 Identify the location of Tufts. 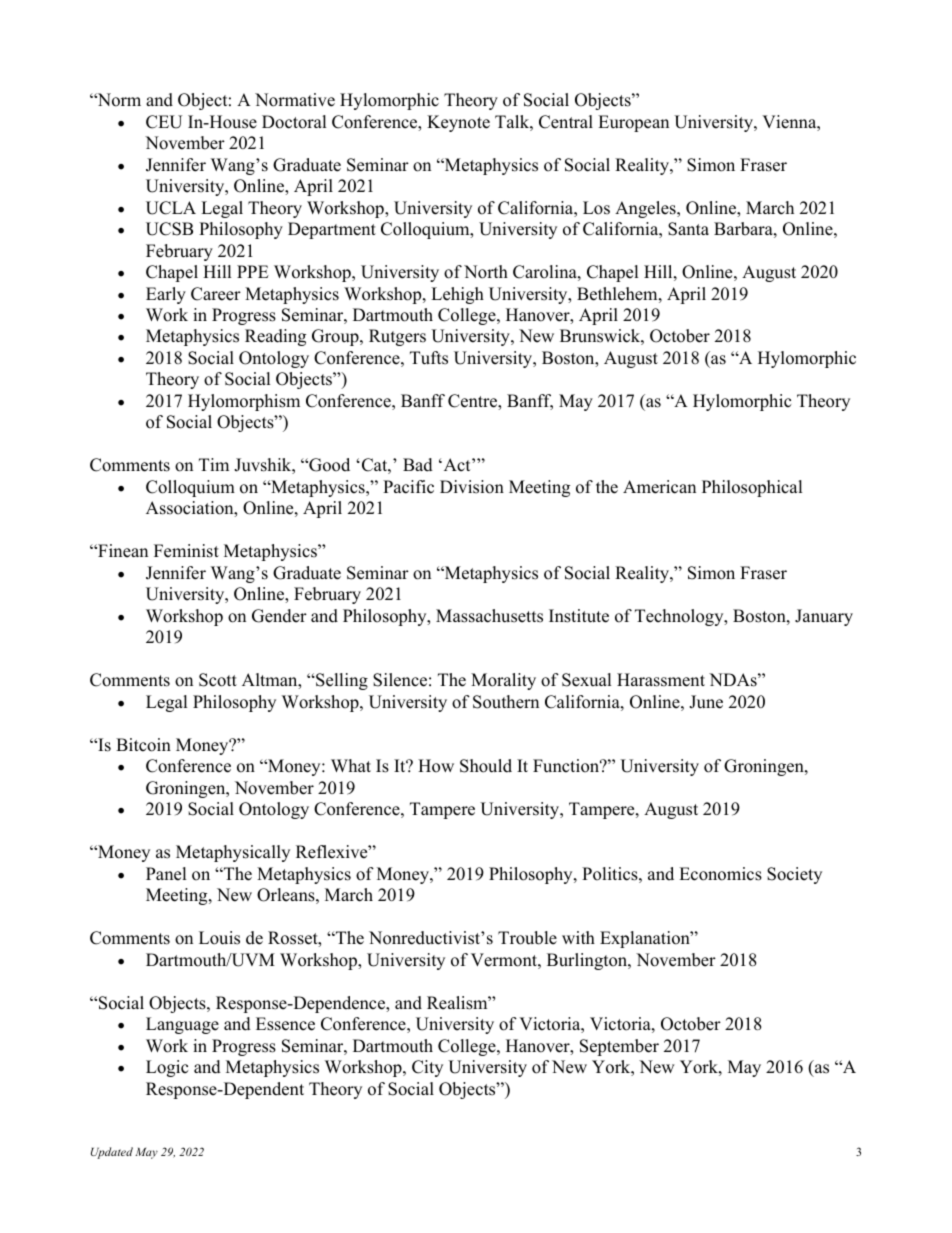
(429, 358).
